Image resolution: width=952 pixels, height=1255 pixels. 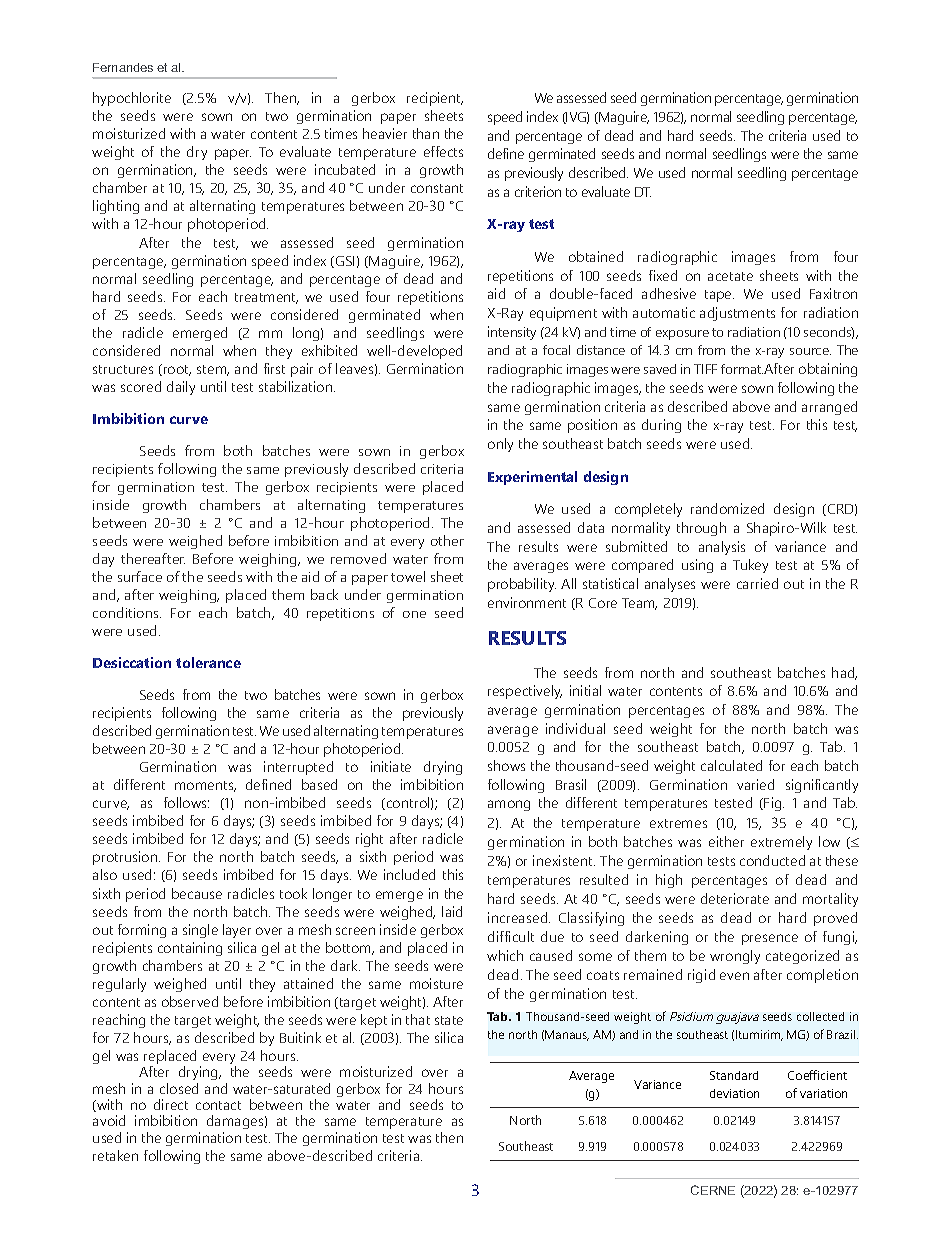 What do you see at coordinates (205, 786) in the screenshot?
I see `moments` at bounding box center [205, 786].
